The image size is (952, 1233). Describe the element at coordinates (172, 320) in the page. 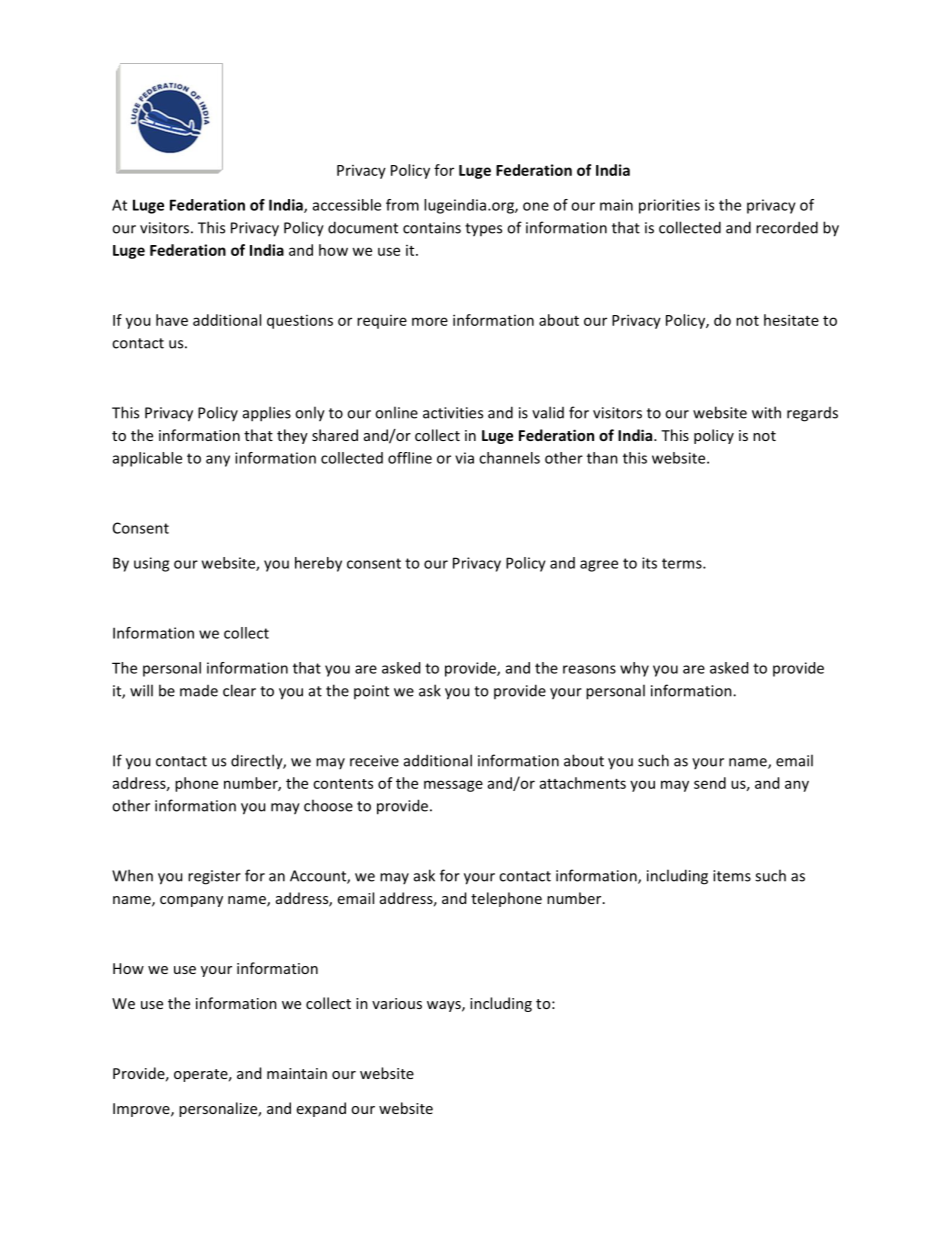

I see `have` at that location.
